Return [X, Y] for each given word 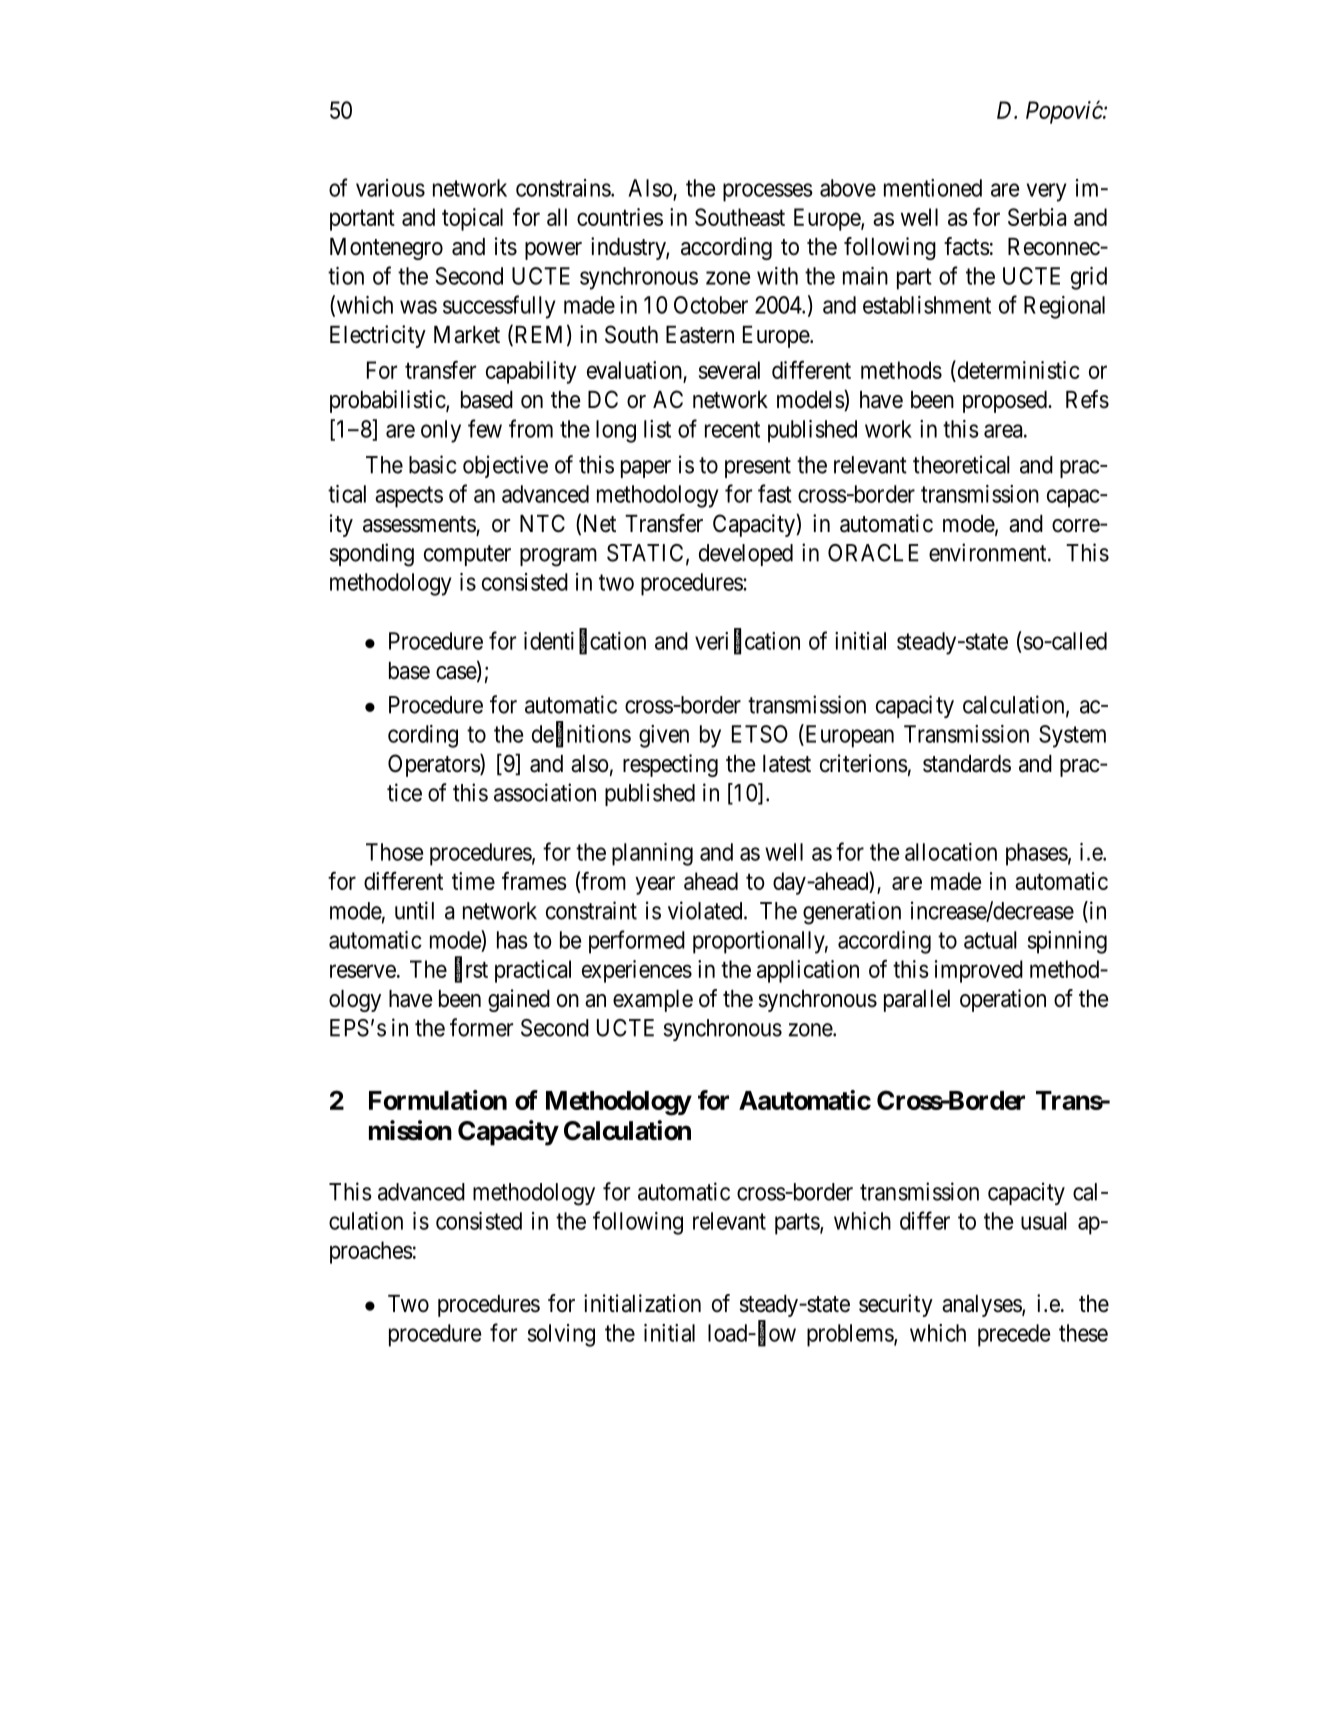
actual [990, 940]
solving [561, 1335]
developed [746, 555]
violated [706, 910]
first [471, 970]
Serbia [1037, 217]
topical [472, 219]
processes [768, 192]
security [896, 1305]
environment [989, 552]
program [558, 557]
